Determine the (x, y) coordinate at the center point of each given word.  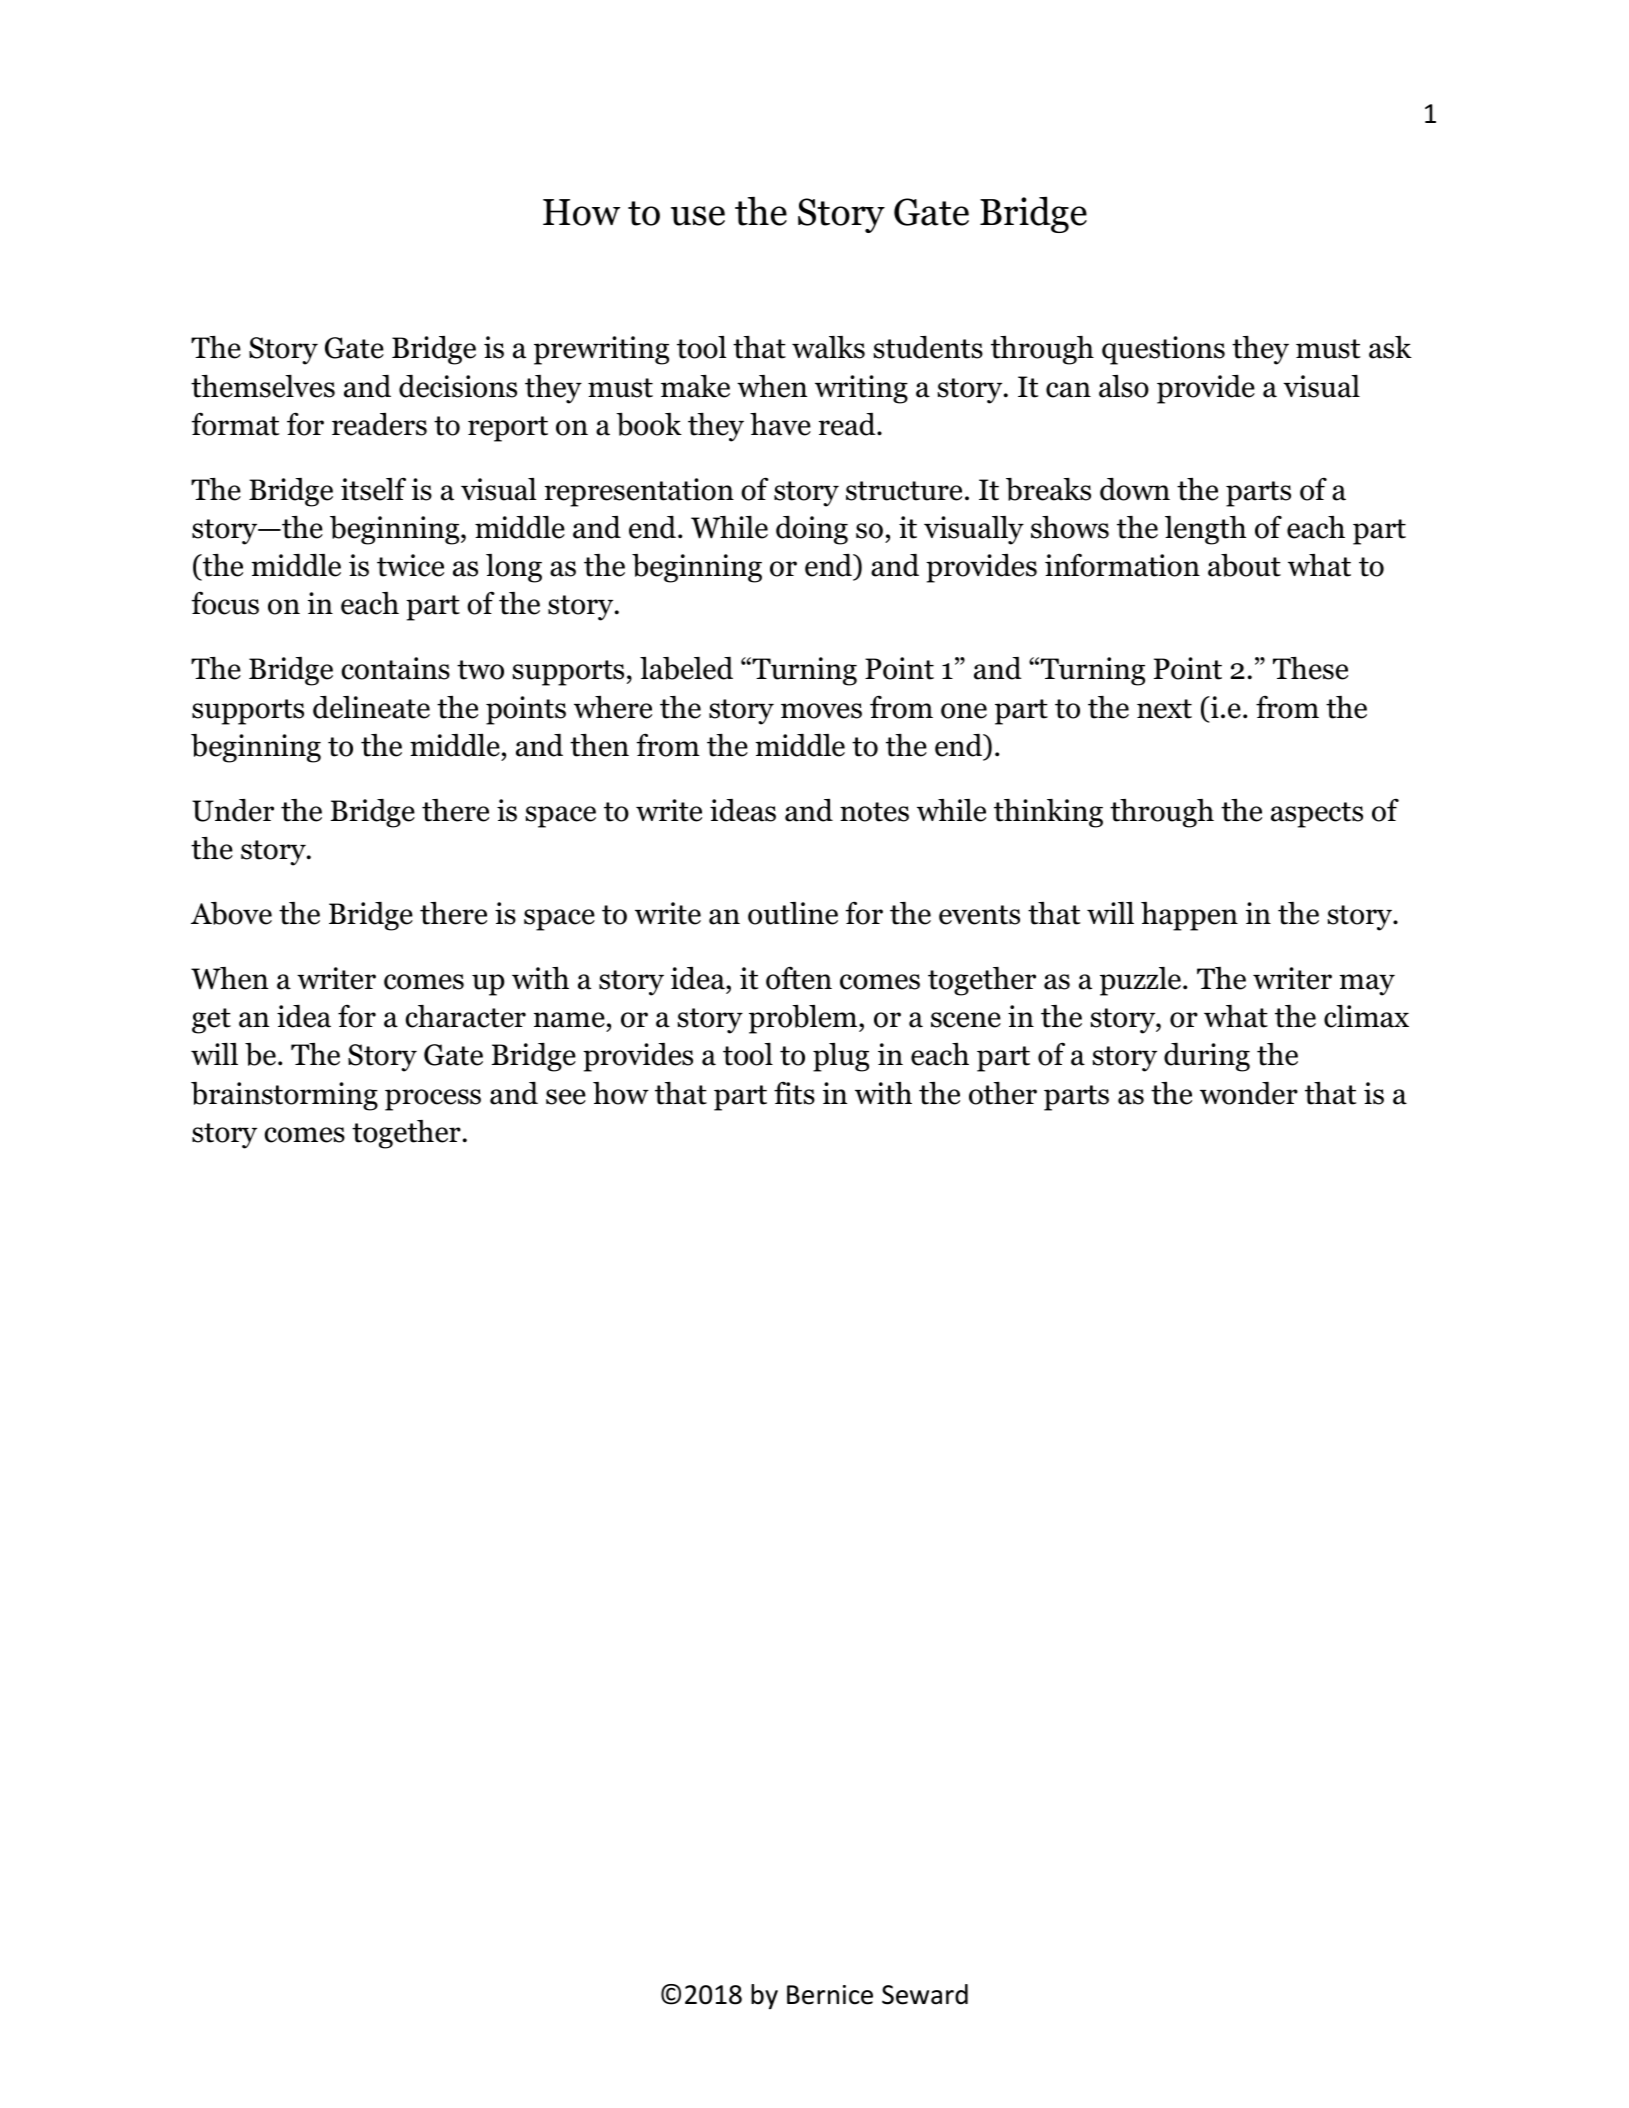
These (1310, 668)
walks (828, 347)
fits (794, 1093)
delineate (371, 707)
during (1207, 1057)
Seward (925, 1994)
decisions (458, 386)
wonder (1249, 1093)
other (1003, 1093)
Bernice (830, 1995)
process (433, 1100)
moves (821, 711)
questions (1163, 350)
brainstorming (284, 1096)
